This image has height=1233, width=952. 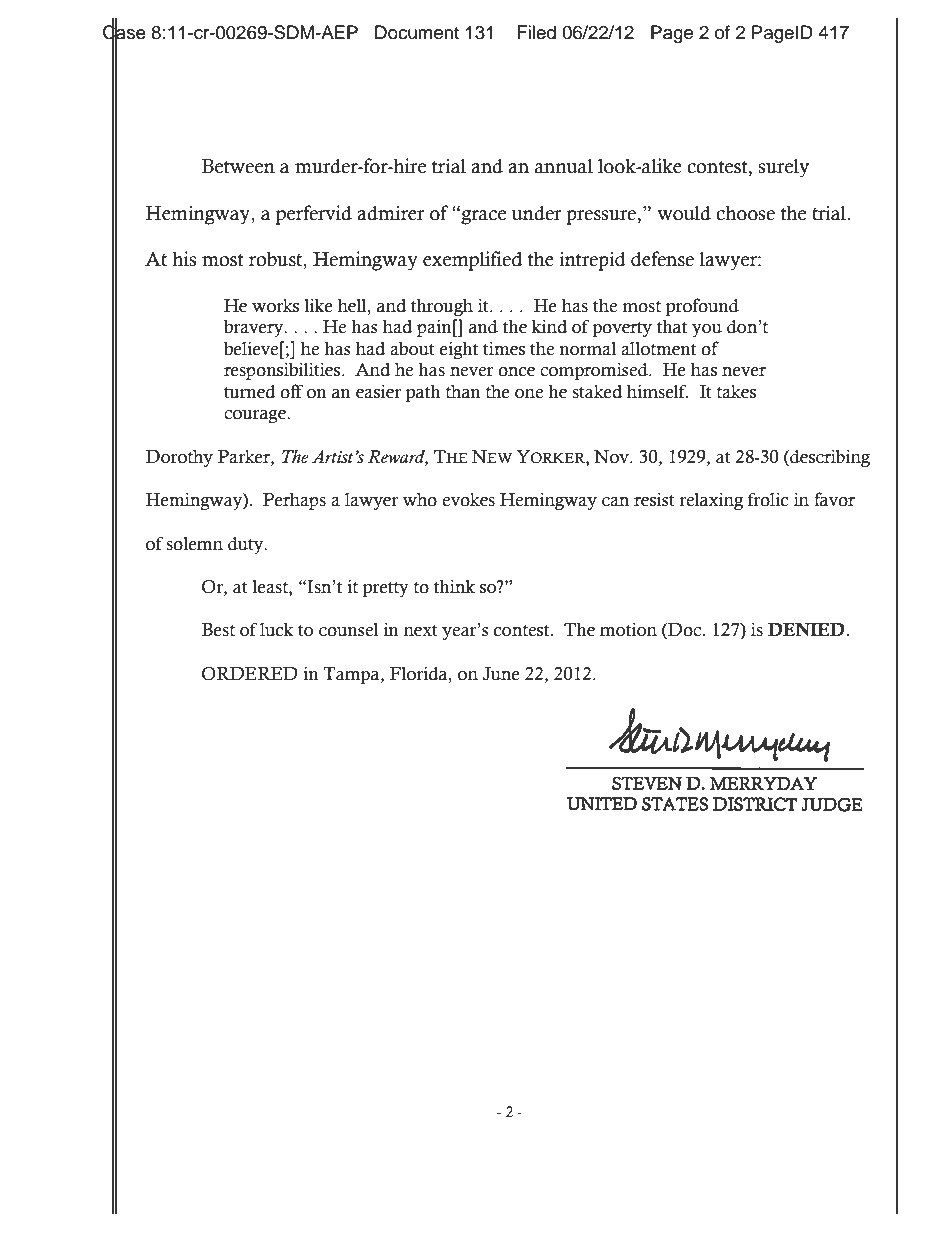 I want to click on surely, so click(x=783, y=168).
